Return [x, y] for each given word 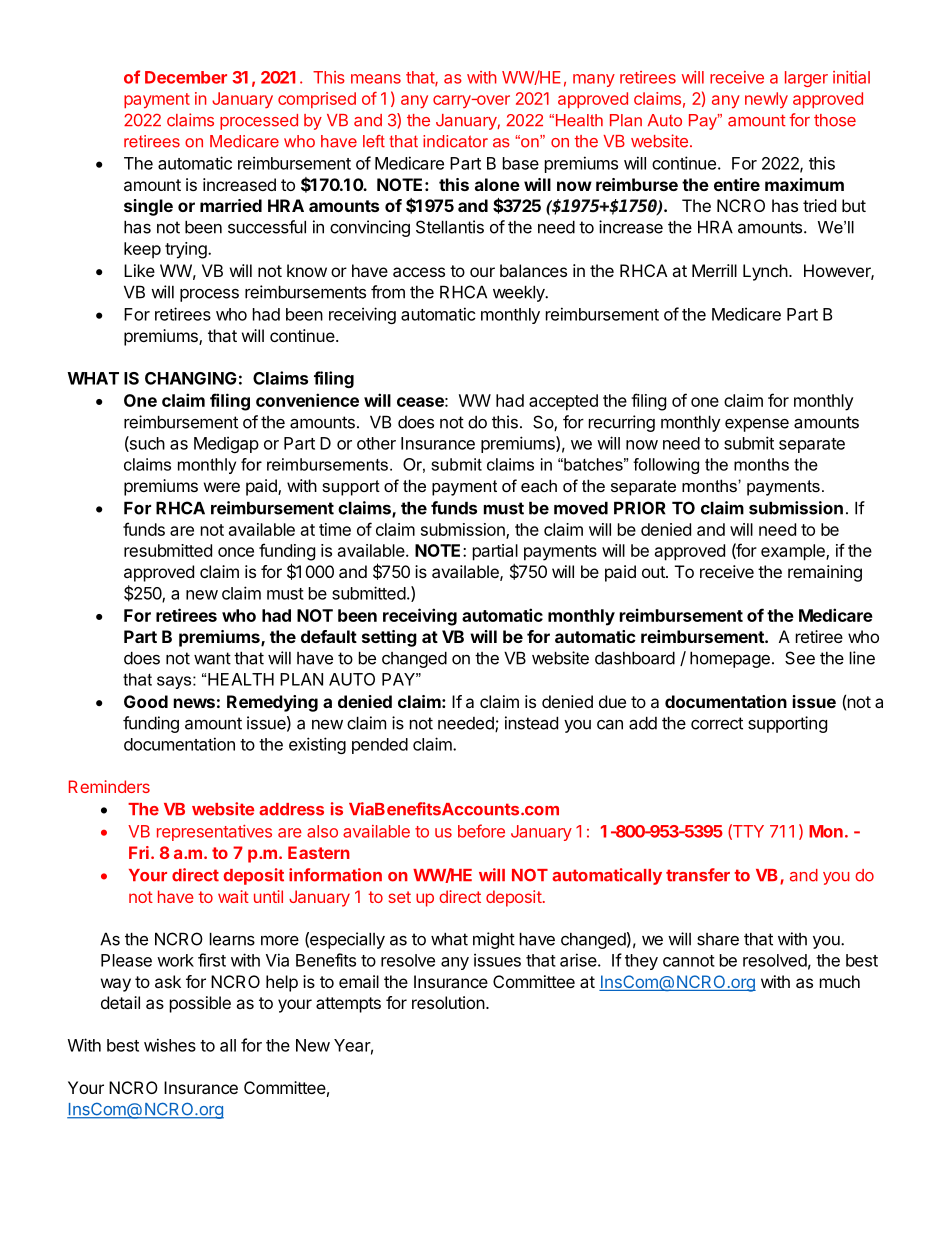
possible [200, 1004]
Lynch [765, 272]
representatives [214, 833]
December [186, 77]
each [539, 485]
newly [766, 100]
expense [757, 425]
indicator [455, 141]
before [481, 831]
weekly [520, 293]
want [212, 658]
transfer [698, 875]
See [800, 658]
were [222, 487]
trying [187, 250]
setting [389, 638]
